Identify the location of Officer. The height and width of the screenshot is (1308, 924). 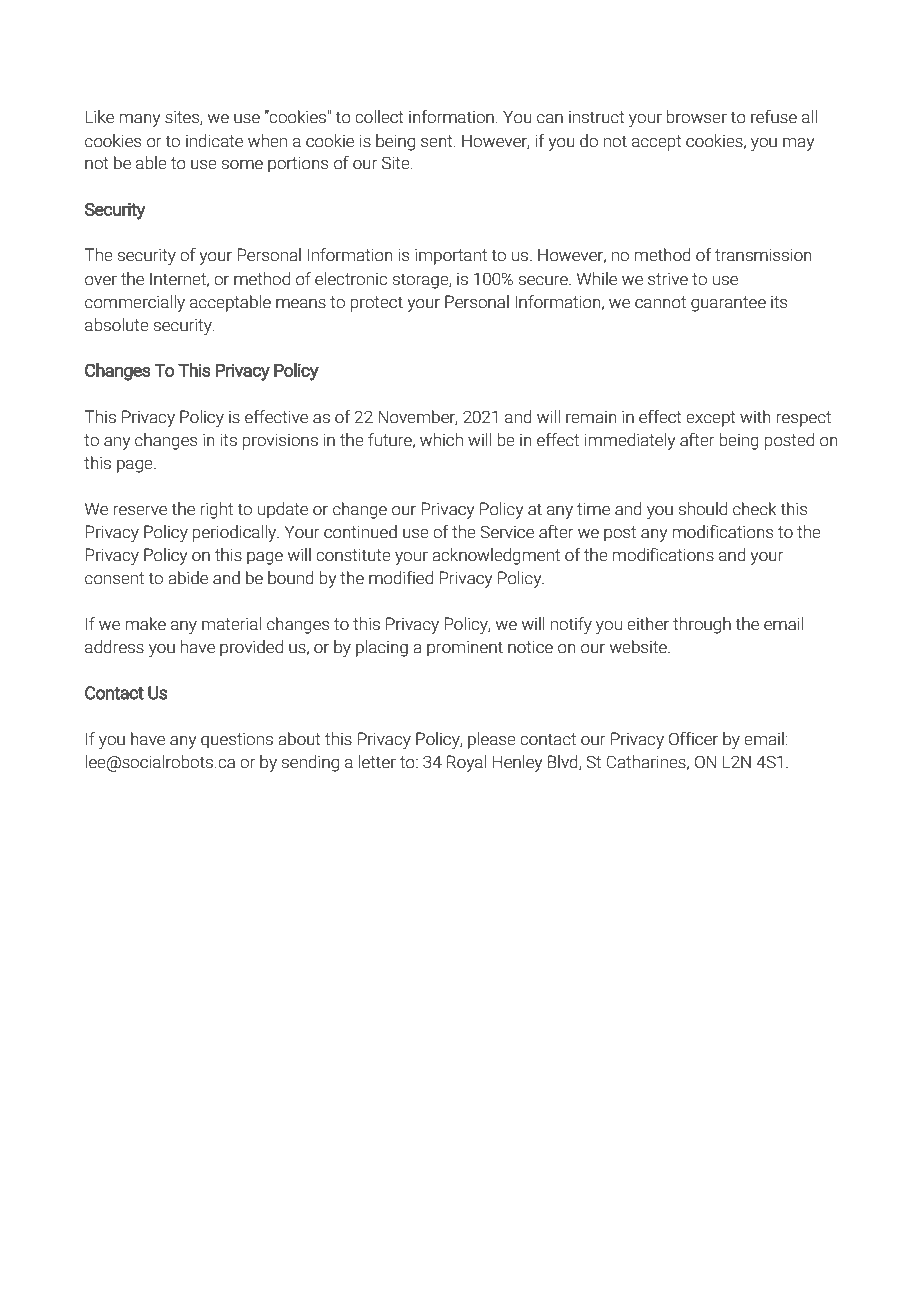
(693, 739).
